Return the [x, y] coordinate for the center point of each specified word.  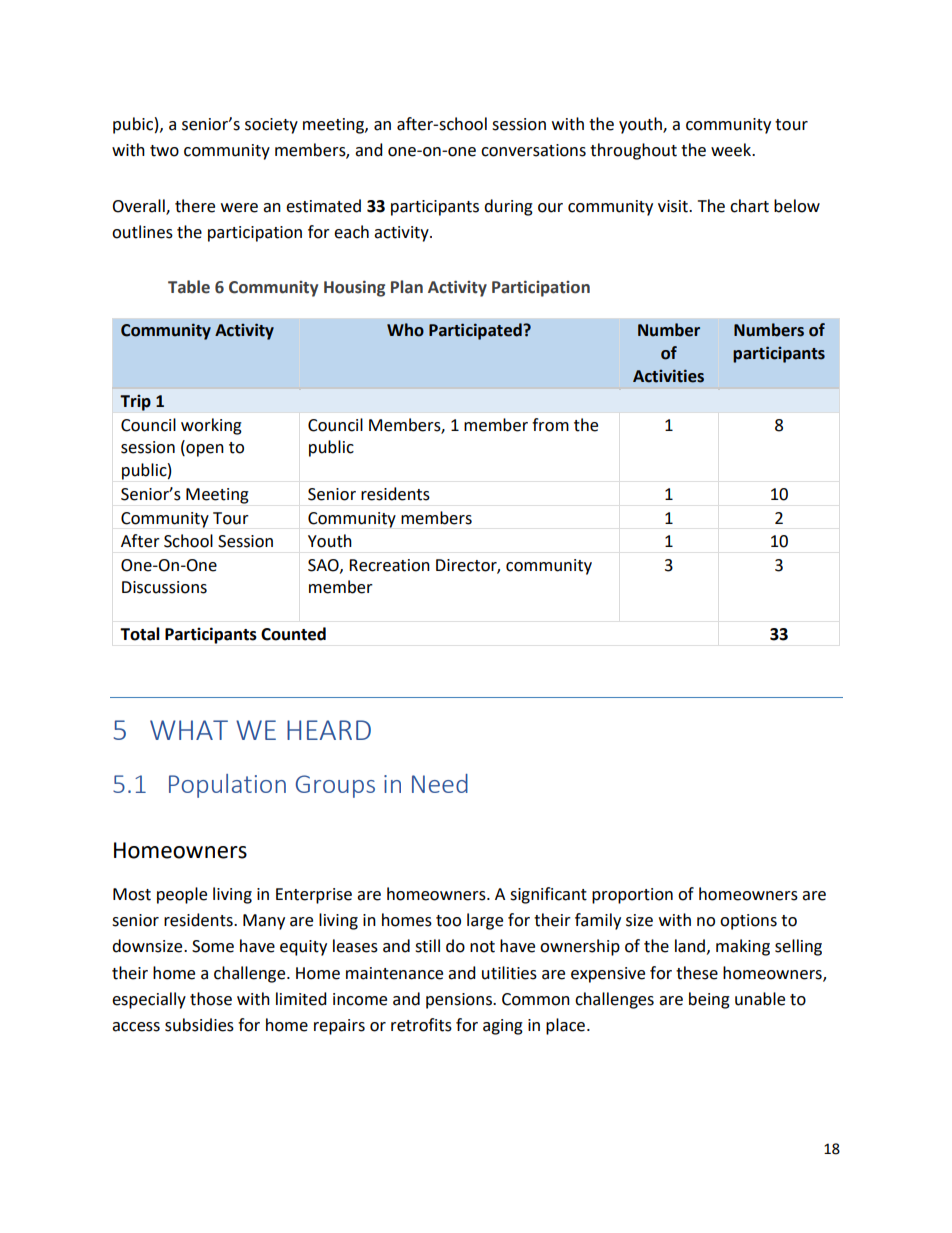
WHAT [189, 730]
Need [440, 783]
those [211, 999]
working [211, 426]
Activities [668, 376]
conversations [533, 150]
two [164, 151]
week [732, 150]
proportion [632, 896]
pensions [460, 1001]
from [550, 425]
